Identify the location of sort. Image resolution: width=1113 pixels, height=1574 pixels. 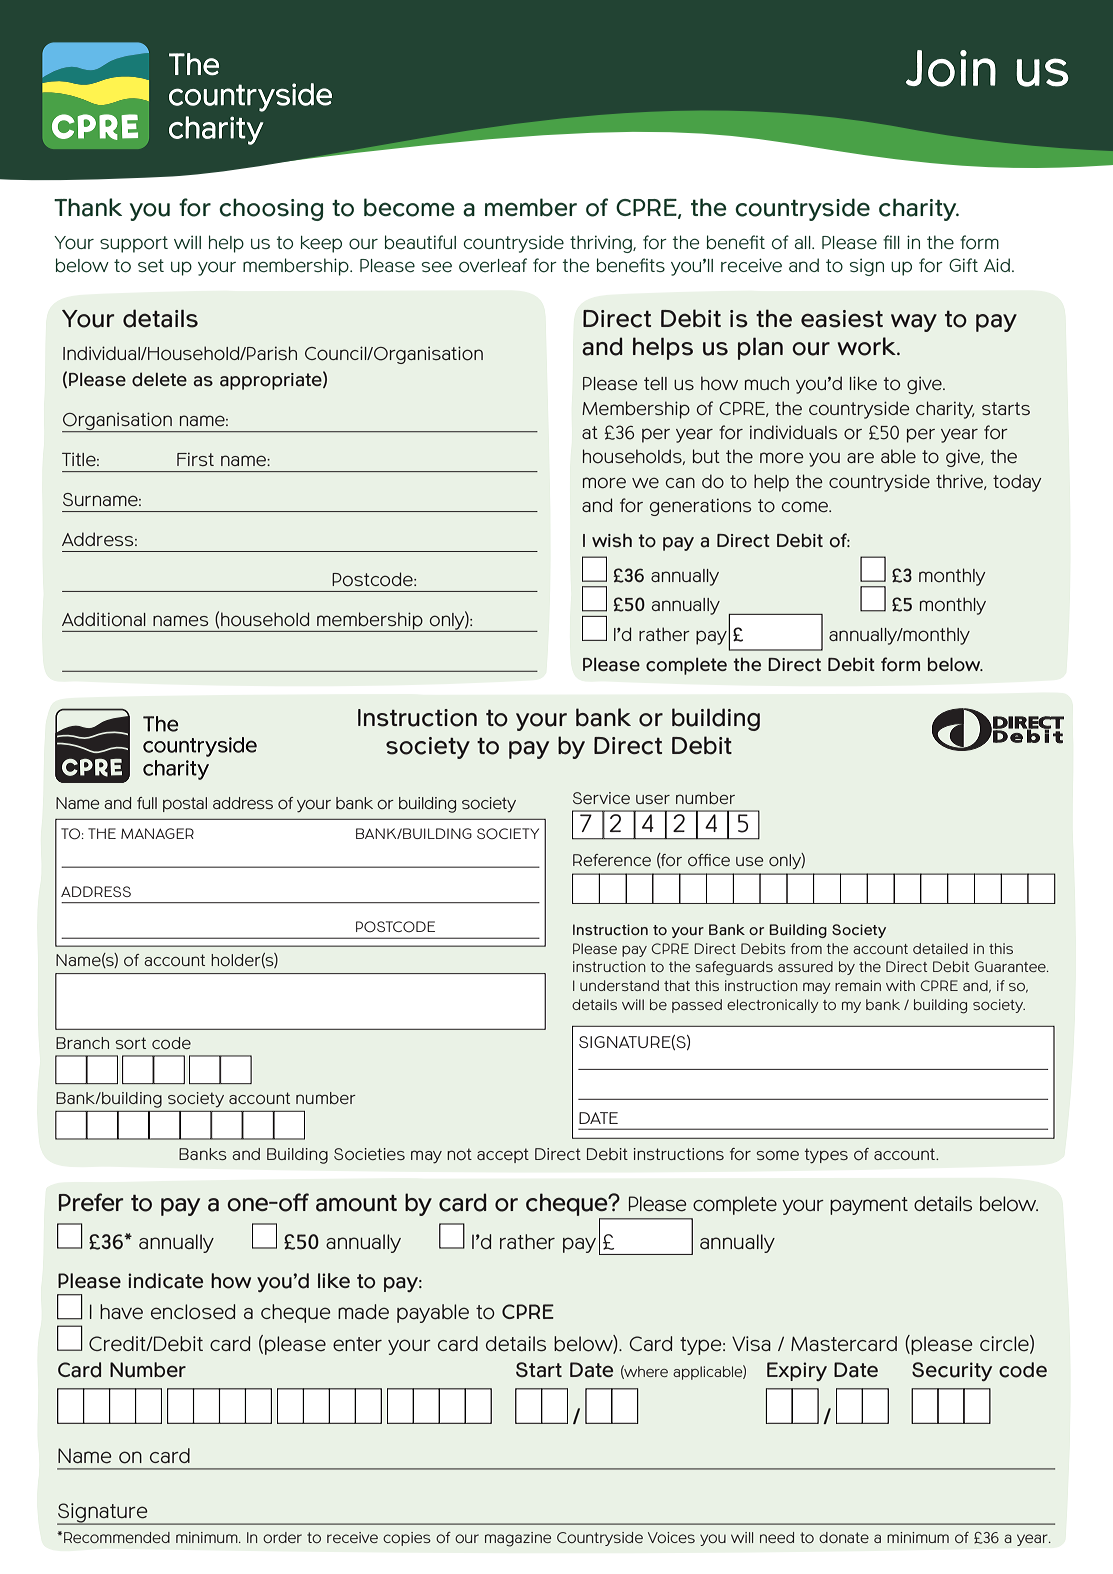
(130, 1043).
